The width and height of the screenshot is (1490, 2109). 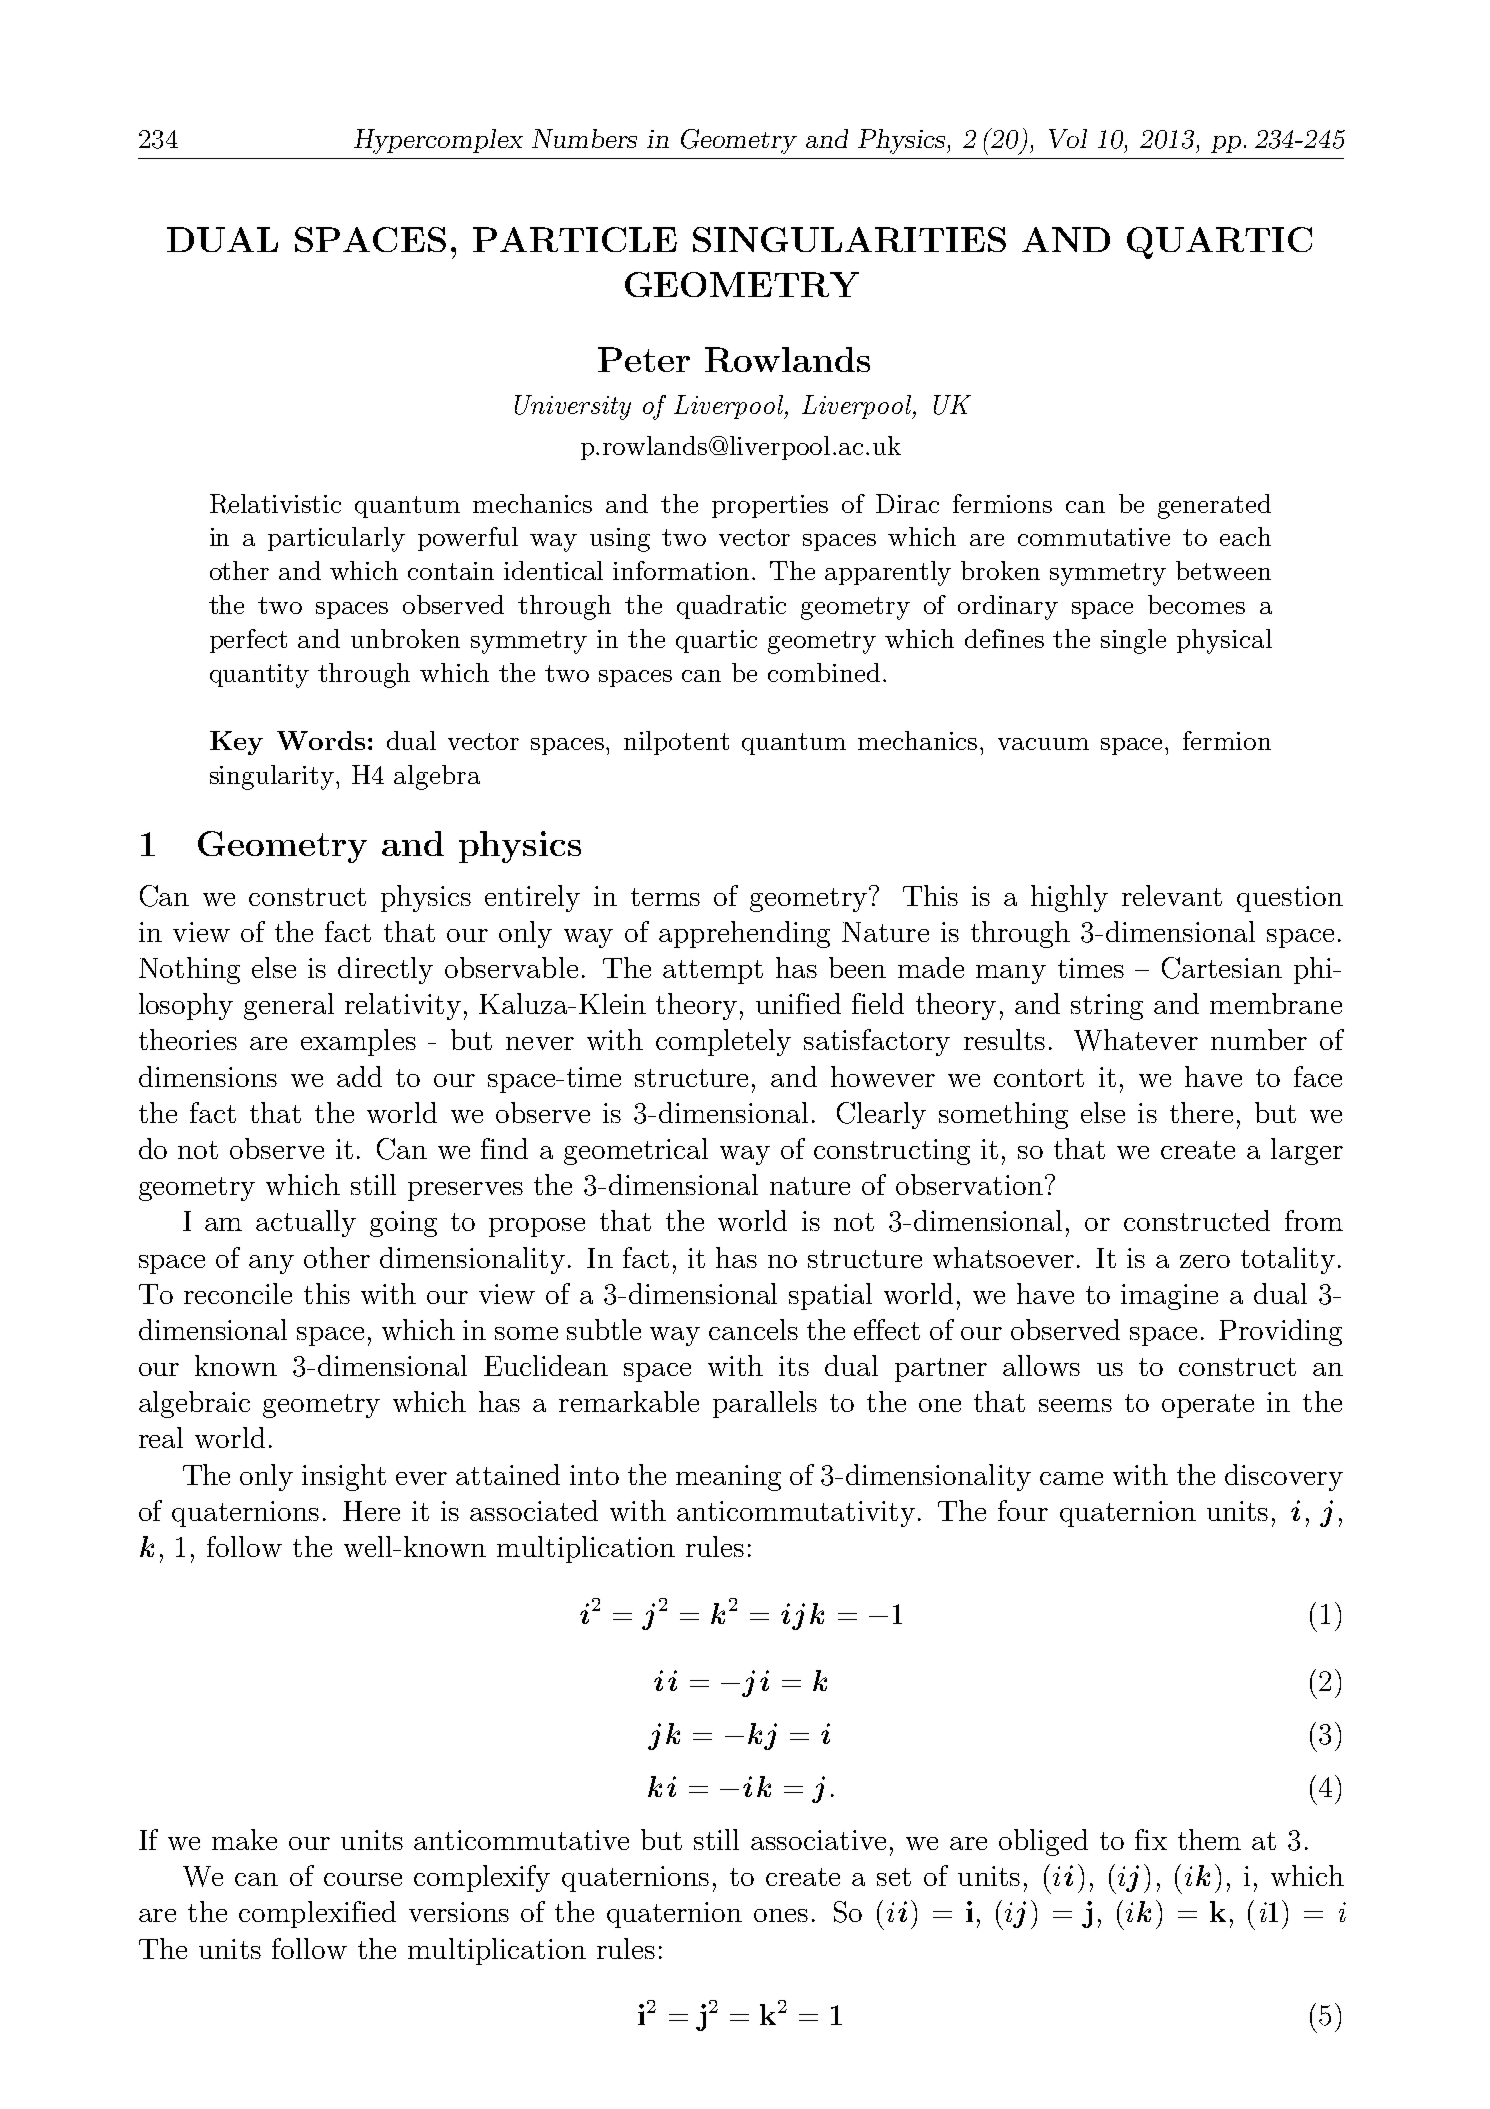 I want to click on ones, so click(x=781, y=1915).
